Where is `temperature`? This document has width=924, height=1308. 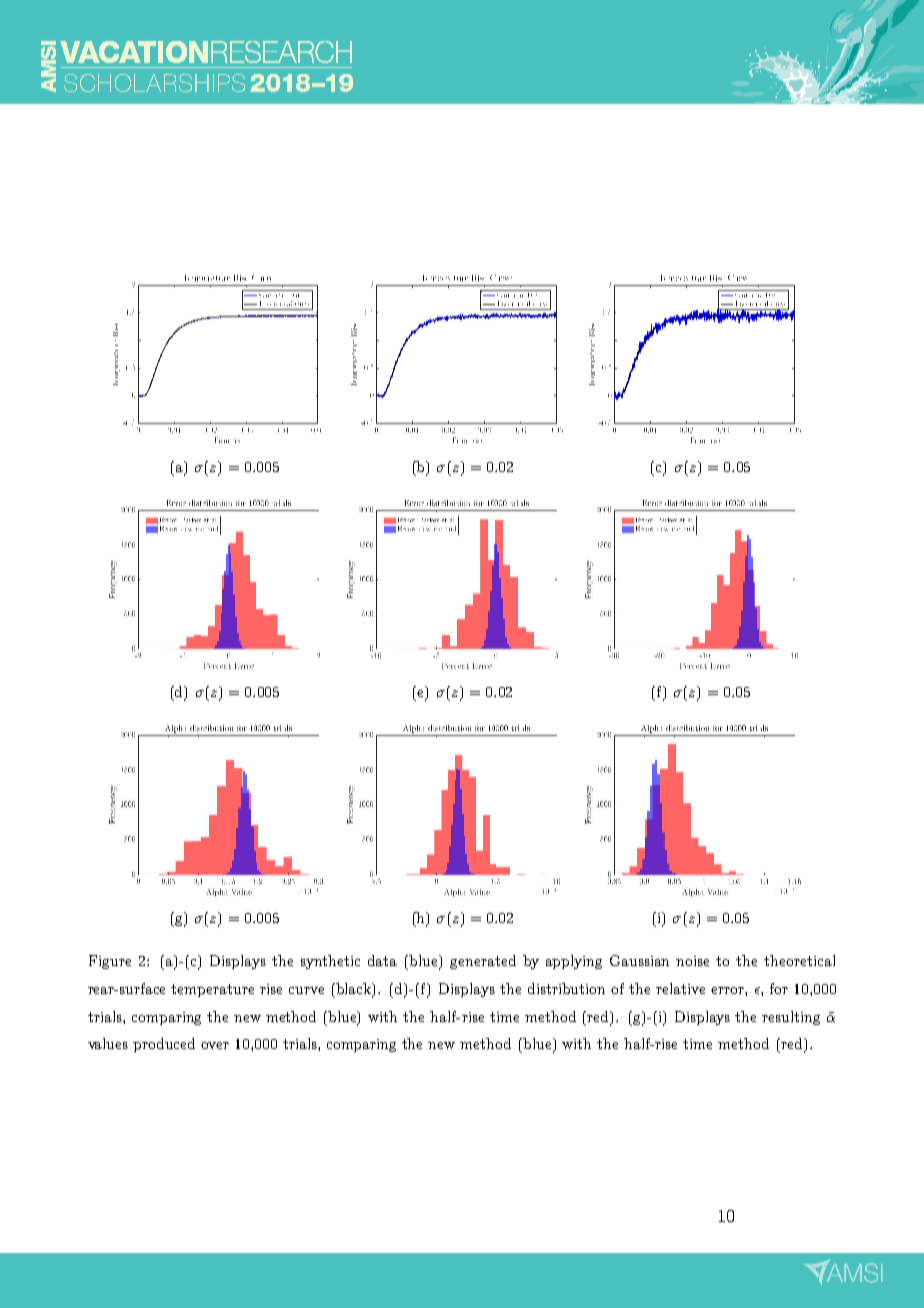 temperature is located at coordinates (212, 990).
